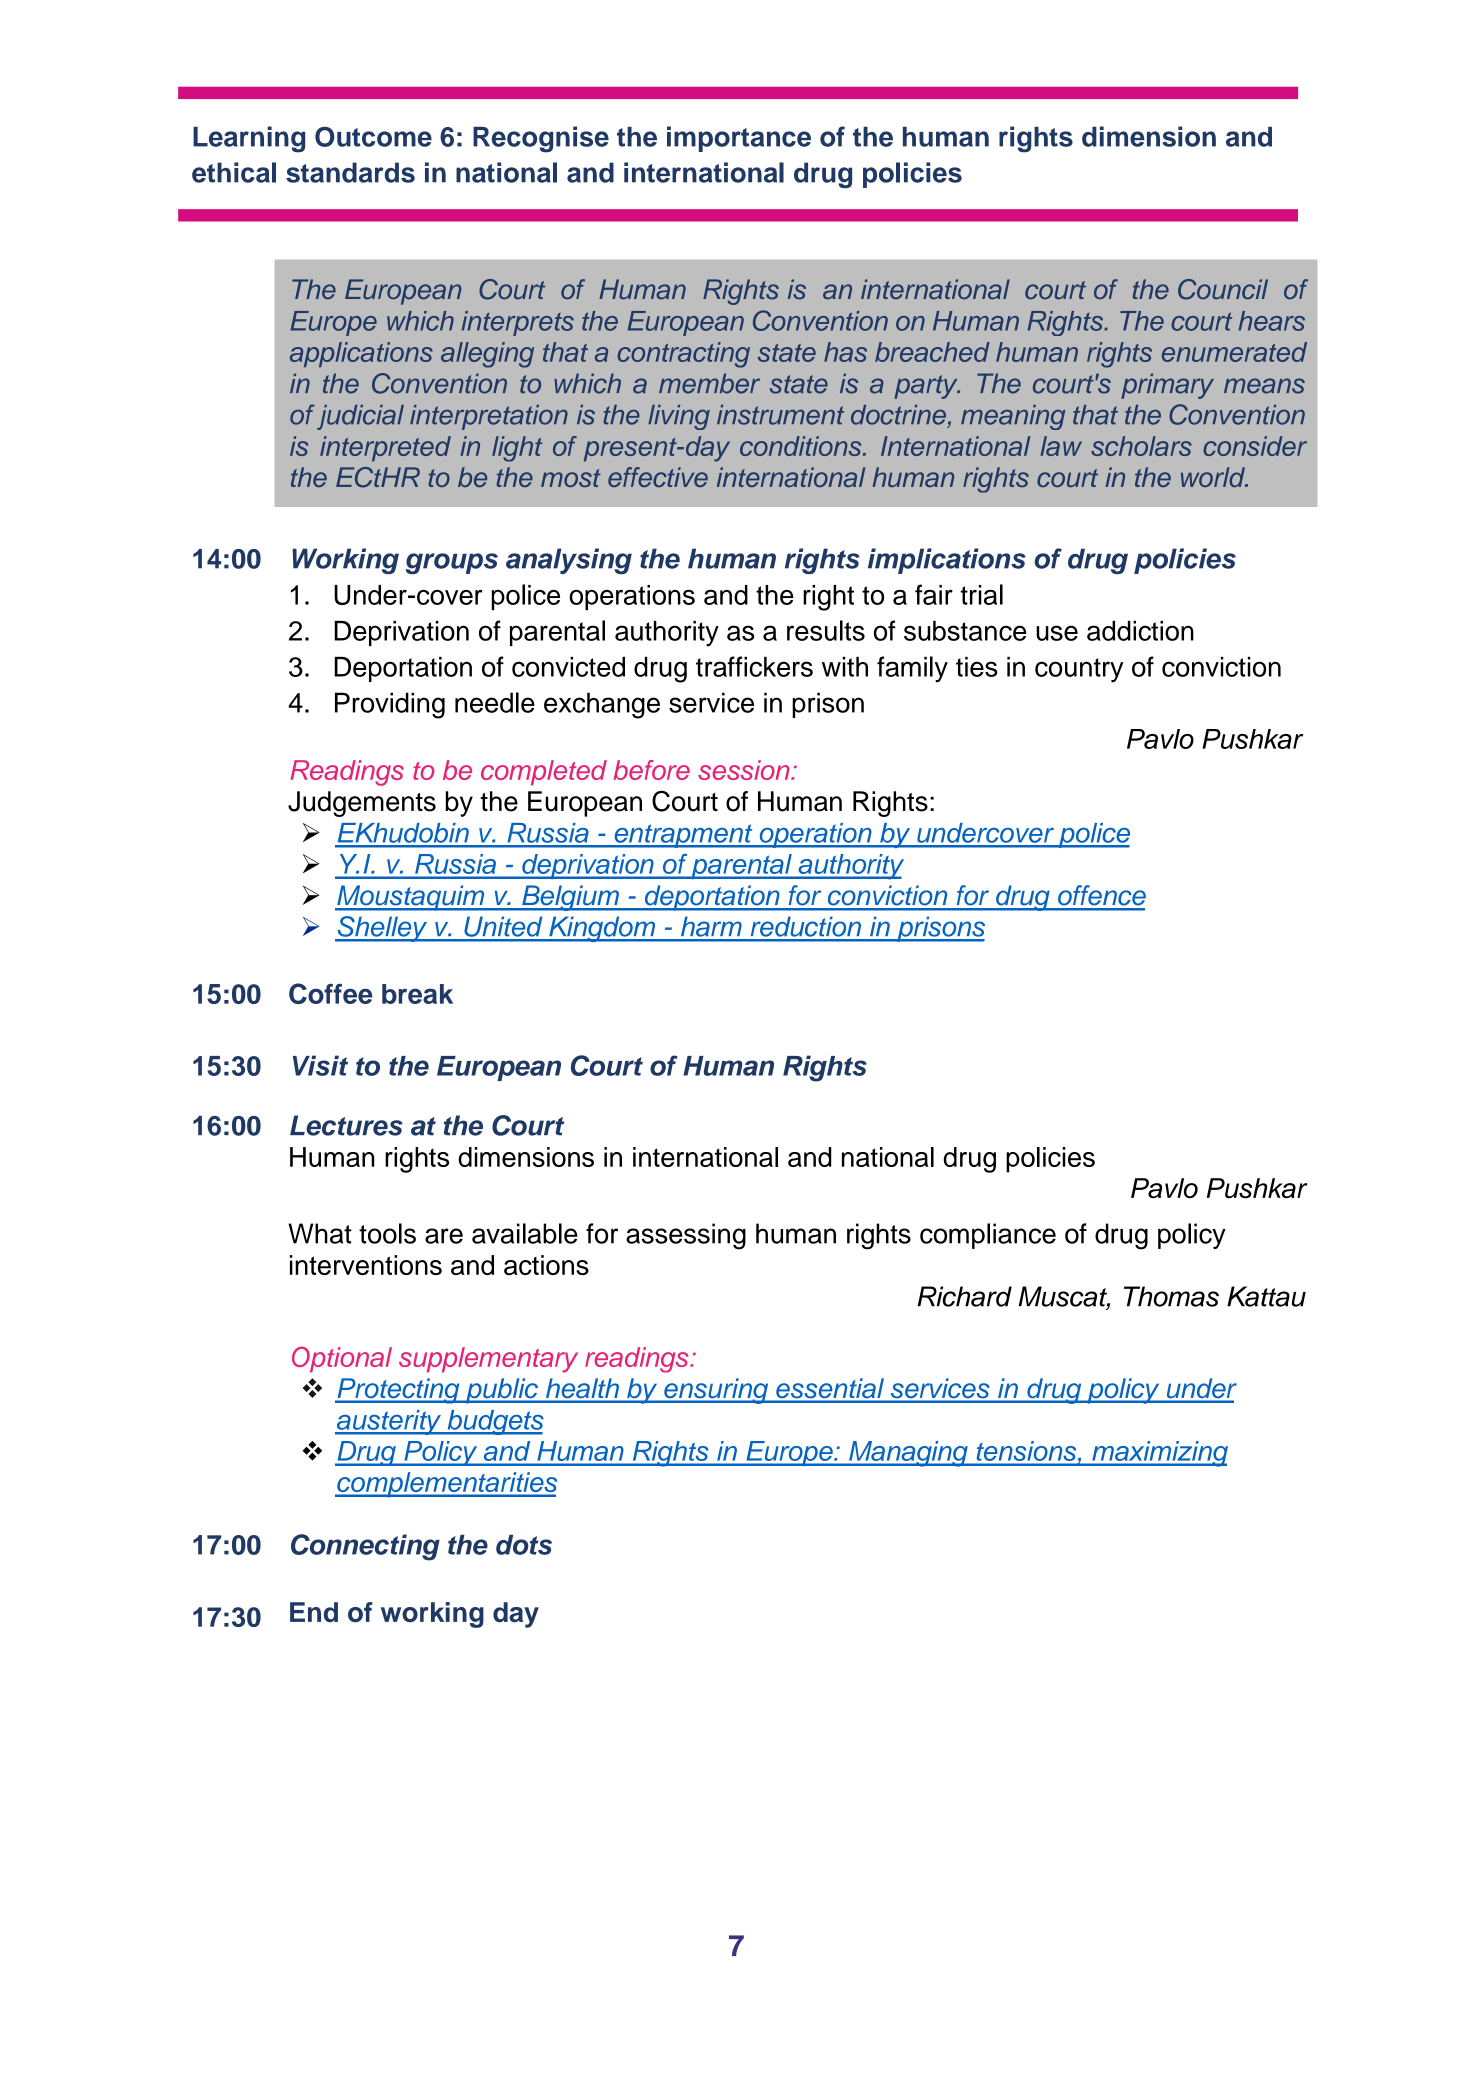 The height and width of the image is (2083, 1473). Describe the element at coordinates (1141, 446) in the image. I see `scholars` at that location.
